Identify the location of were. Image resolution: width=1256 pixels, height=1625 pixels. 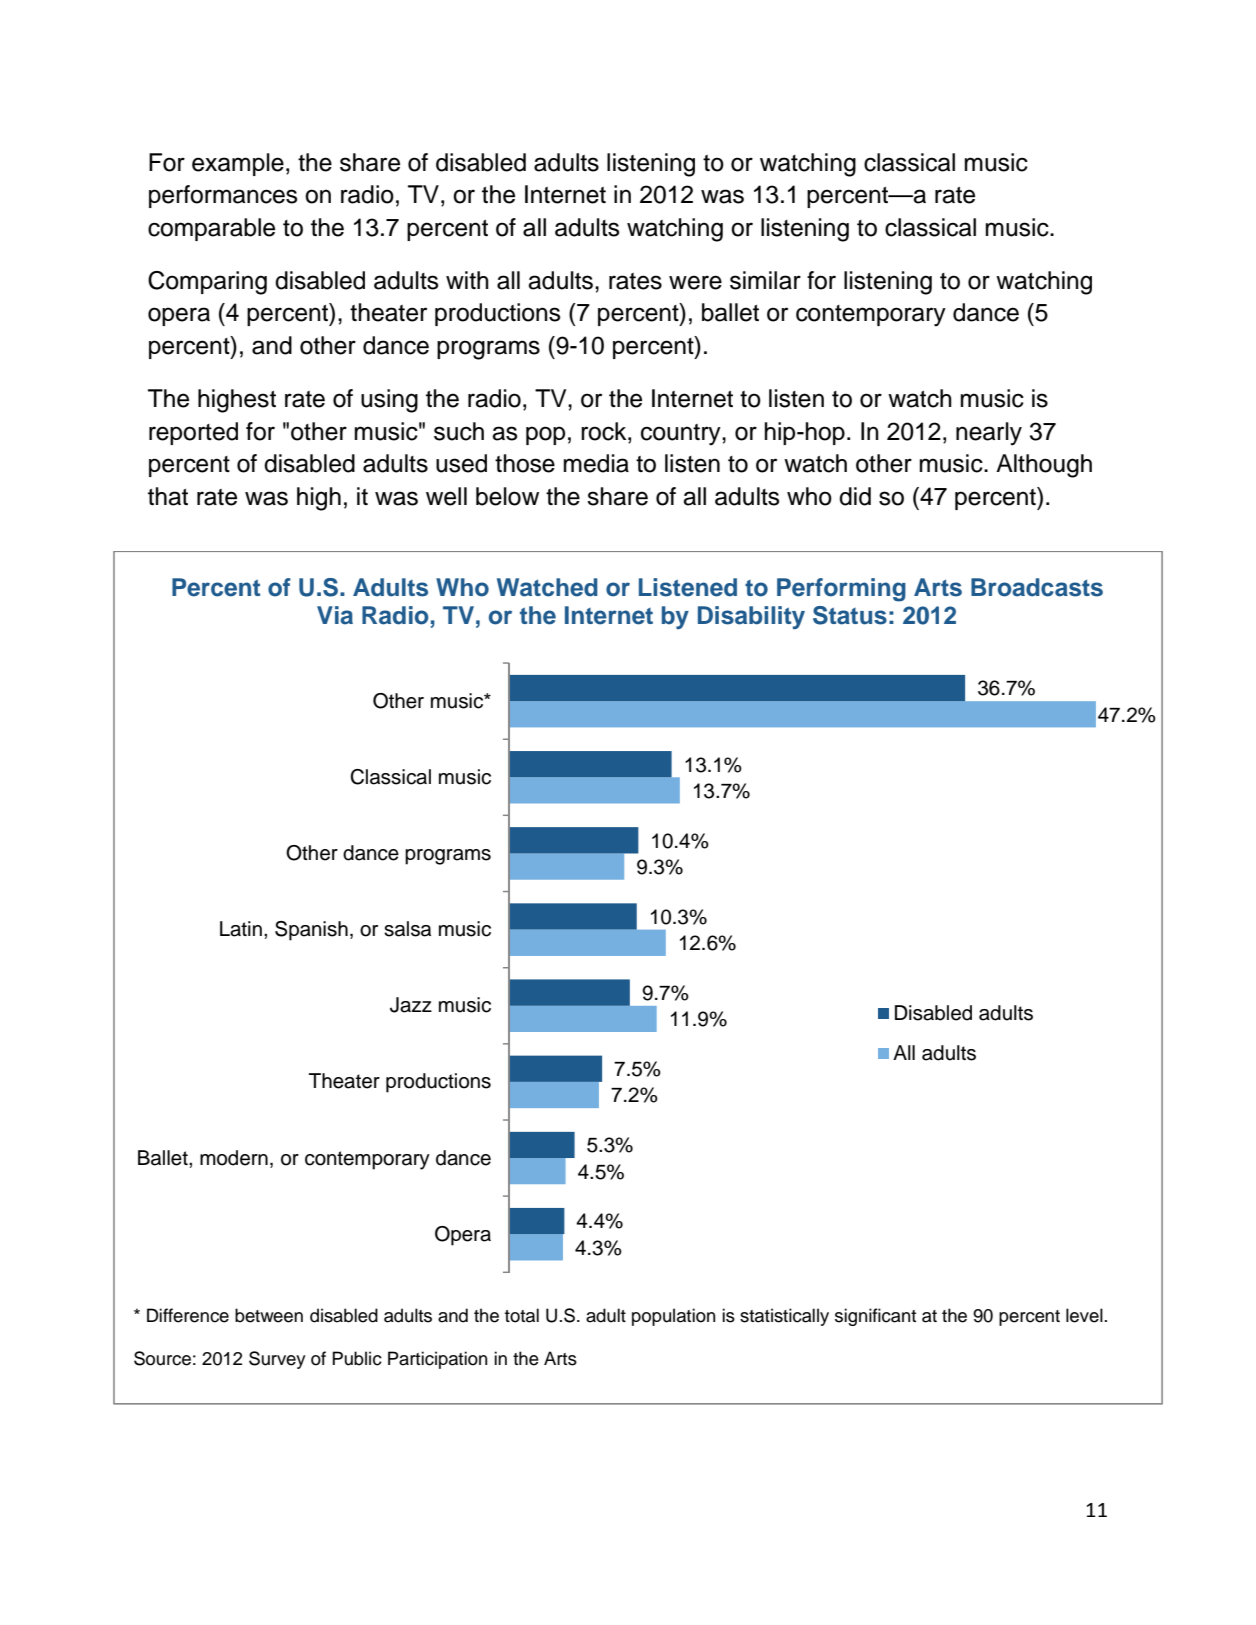
(695, 282).
